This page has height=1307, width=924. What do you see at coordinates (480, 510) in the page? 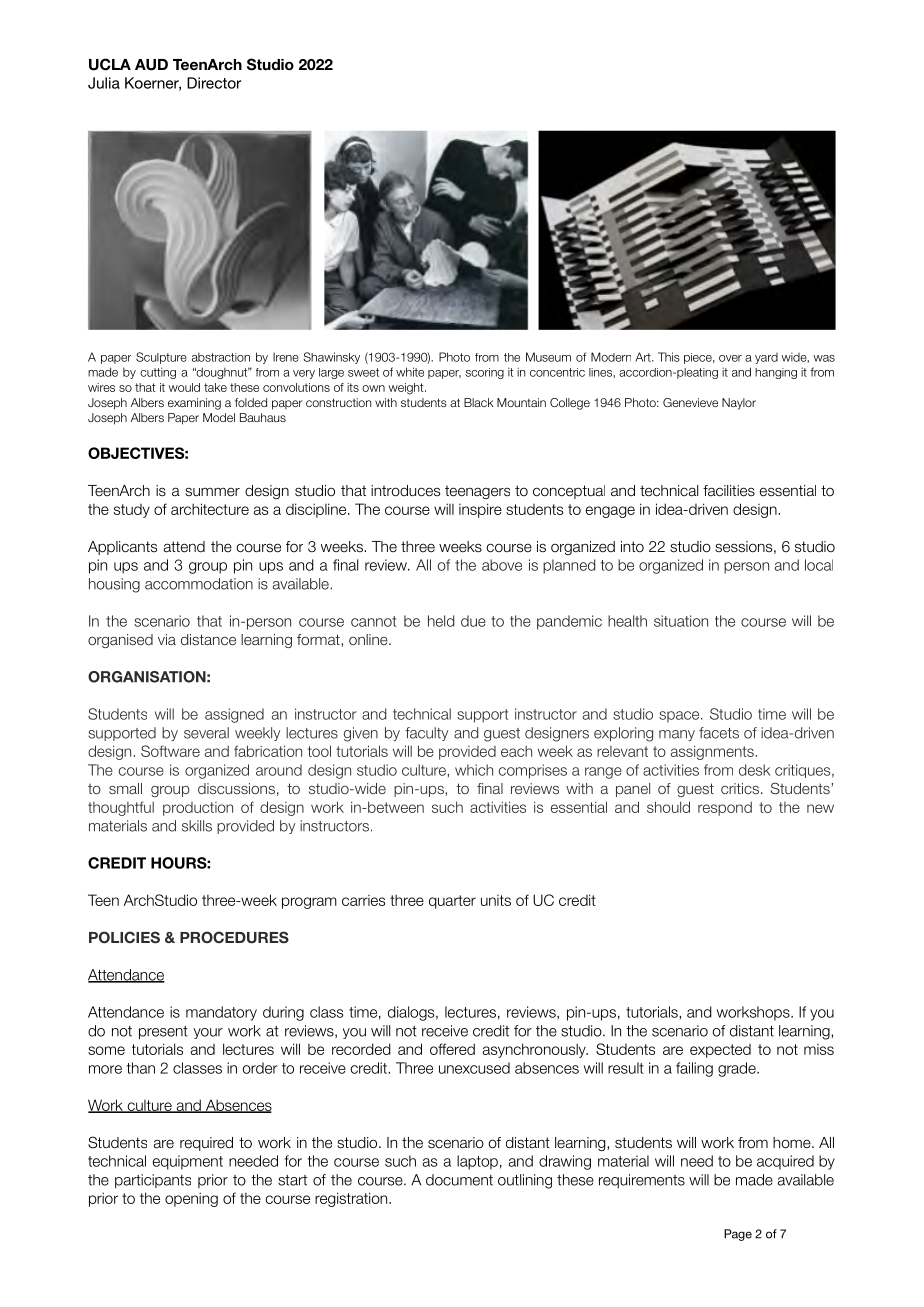
I see `inspire` at bounding box center [480, 510].
